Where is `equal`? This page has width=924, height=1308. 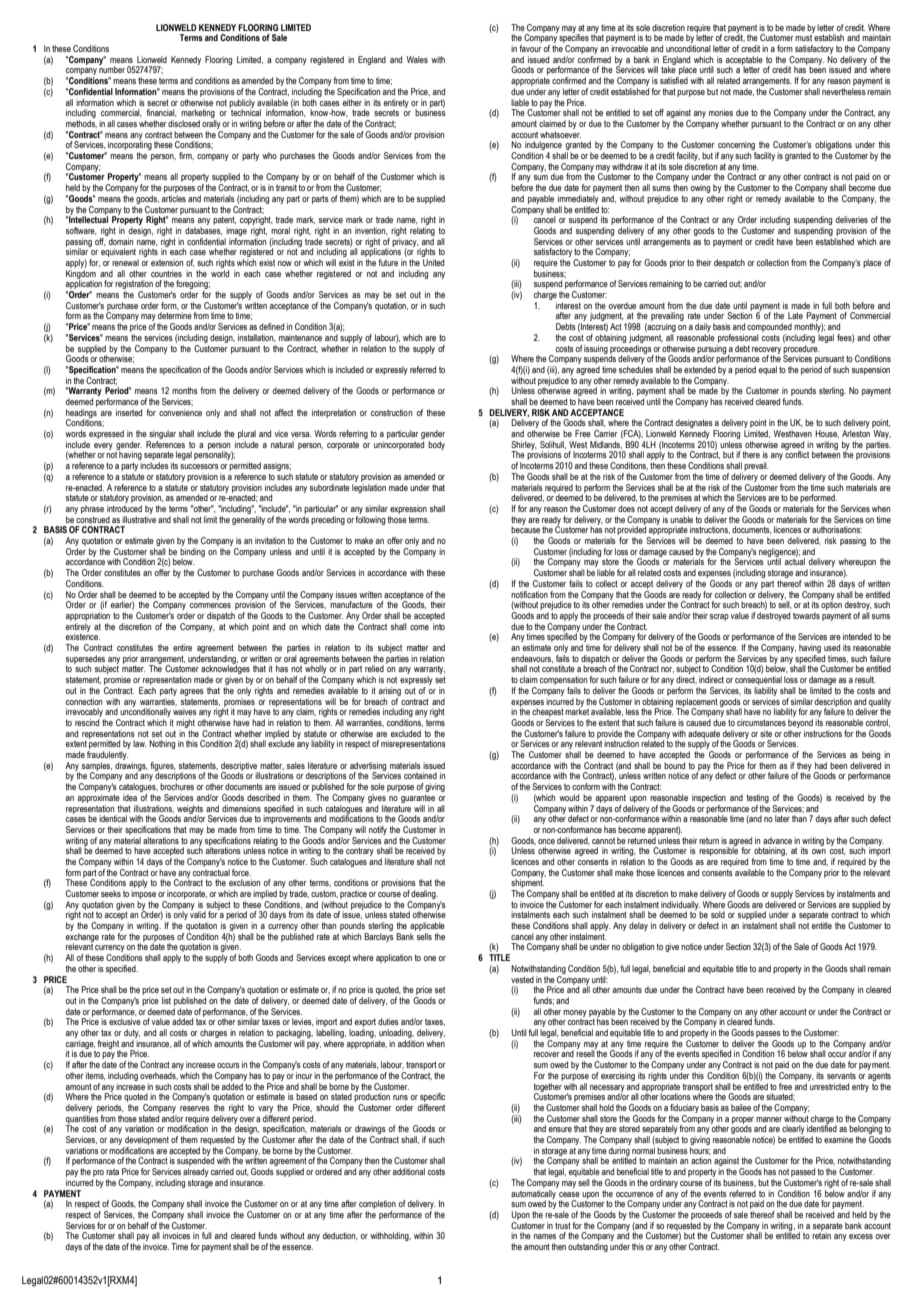 equal is located at coordinates (768, 370).
